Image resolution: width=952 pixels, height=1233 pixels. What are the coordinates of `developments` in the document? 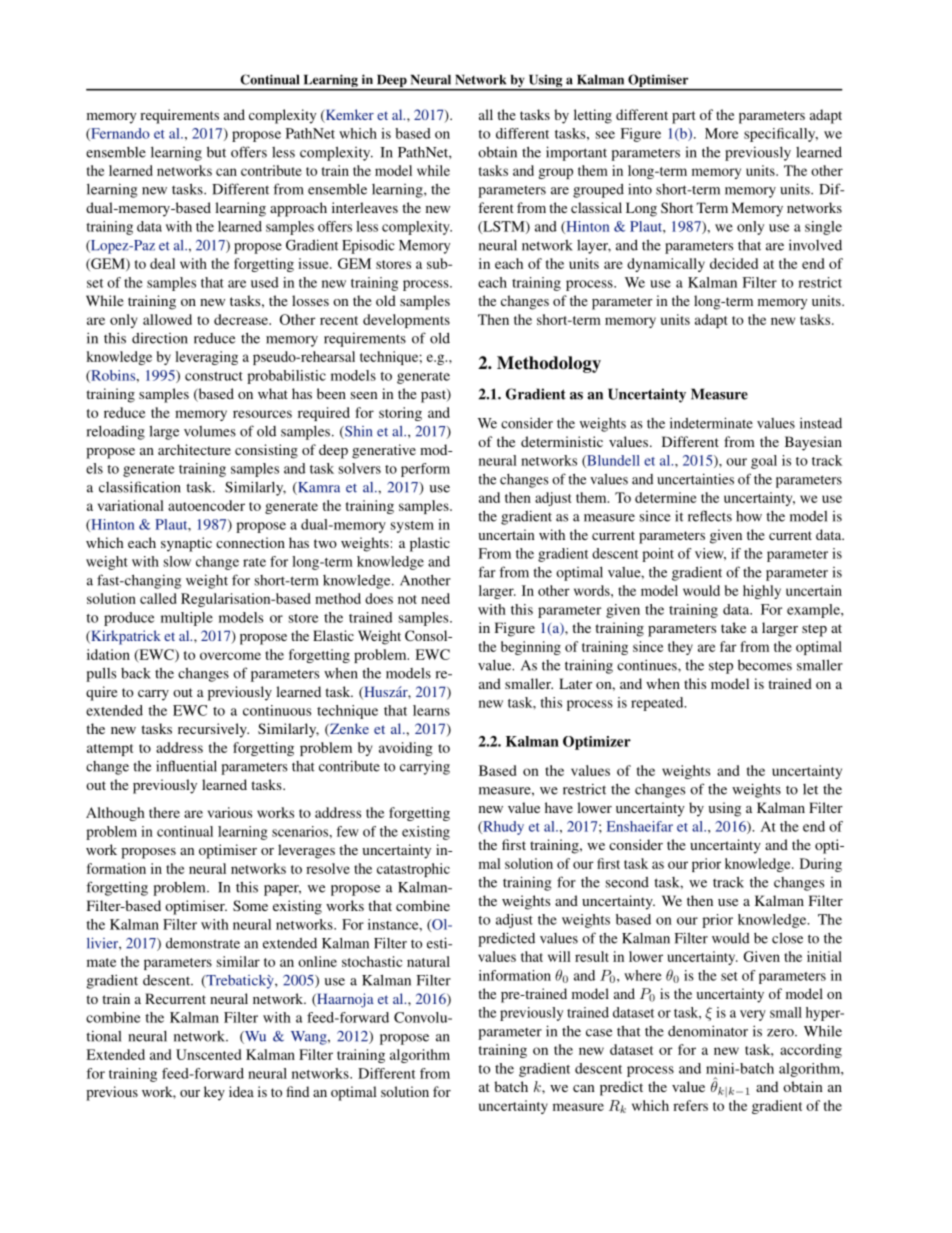 It's located at (406, 321).
